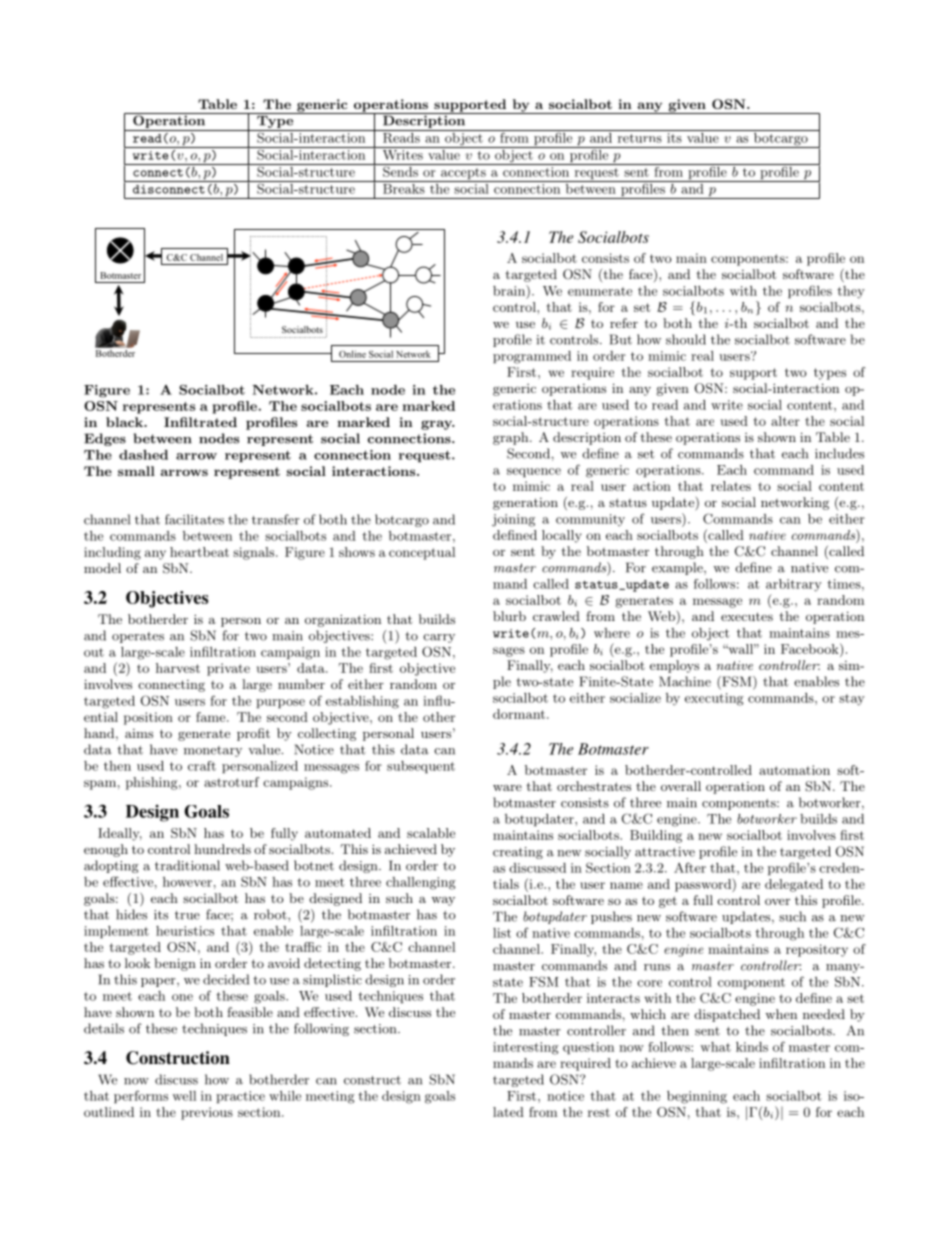 The width and height of the document is (952, 1233). What do you see at coordinates (136, 471) in the document?
I see `small` at bounding box center [136, 471].
